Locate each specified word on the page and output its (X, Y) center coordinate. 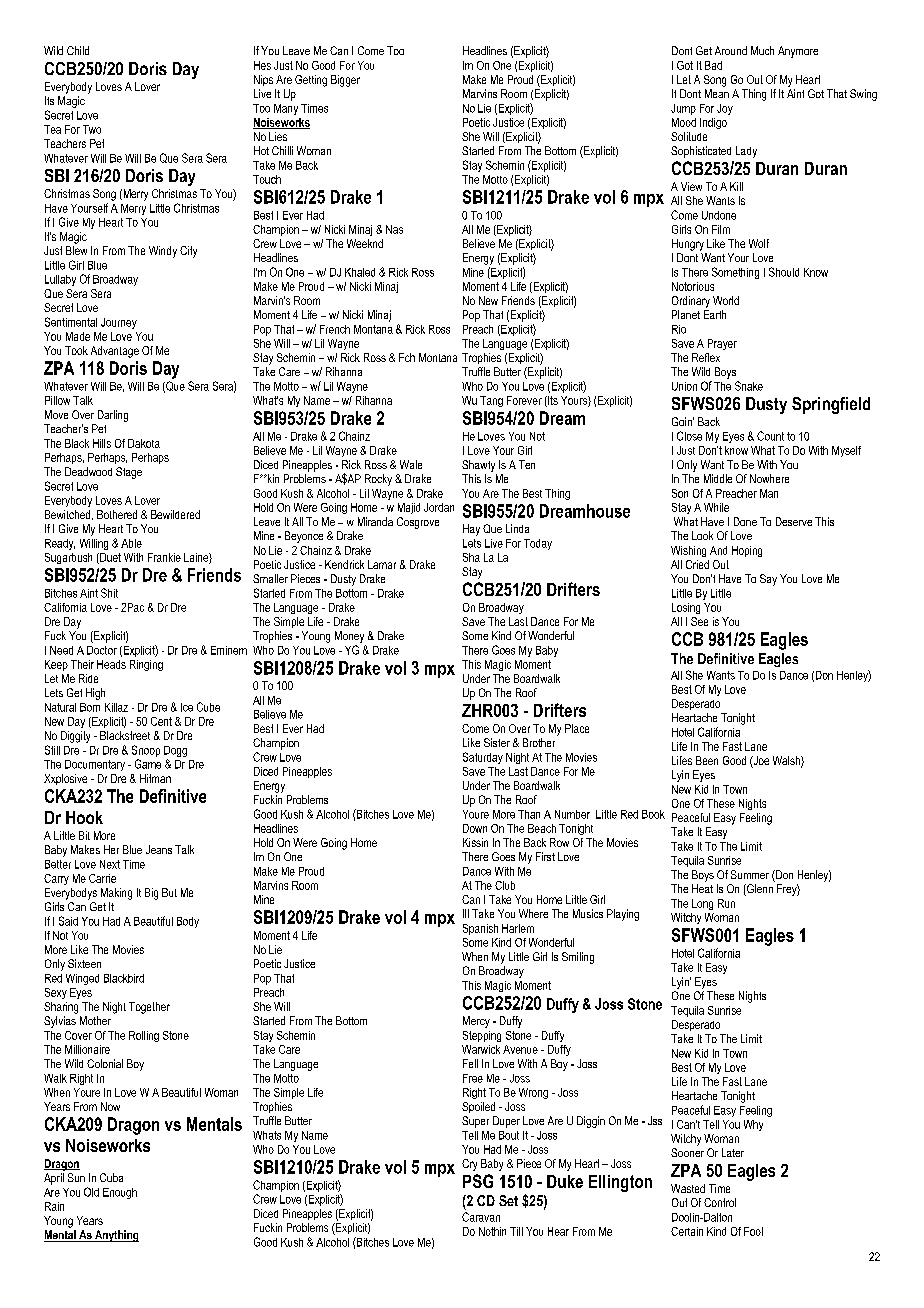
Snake (749, 386)
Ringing (146, 665)
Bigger (345, 81)
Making (116, 894)
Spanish (480, 929)
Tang (491, 401)
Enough (120, 1193)
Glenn (759, 890)
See (699, 621)
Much (762, 50)
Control (720, 1202)
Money (349, 637)
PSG (478, 1181)
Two (92, 129)
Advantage (115, 352)
